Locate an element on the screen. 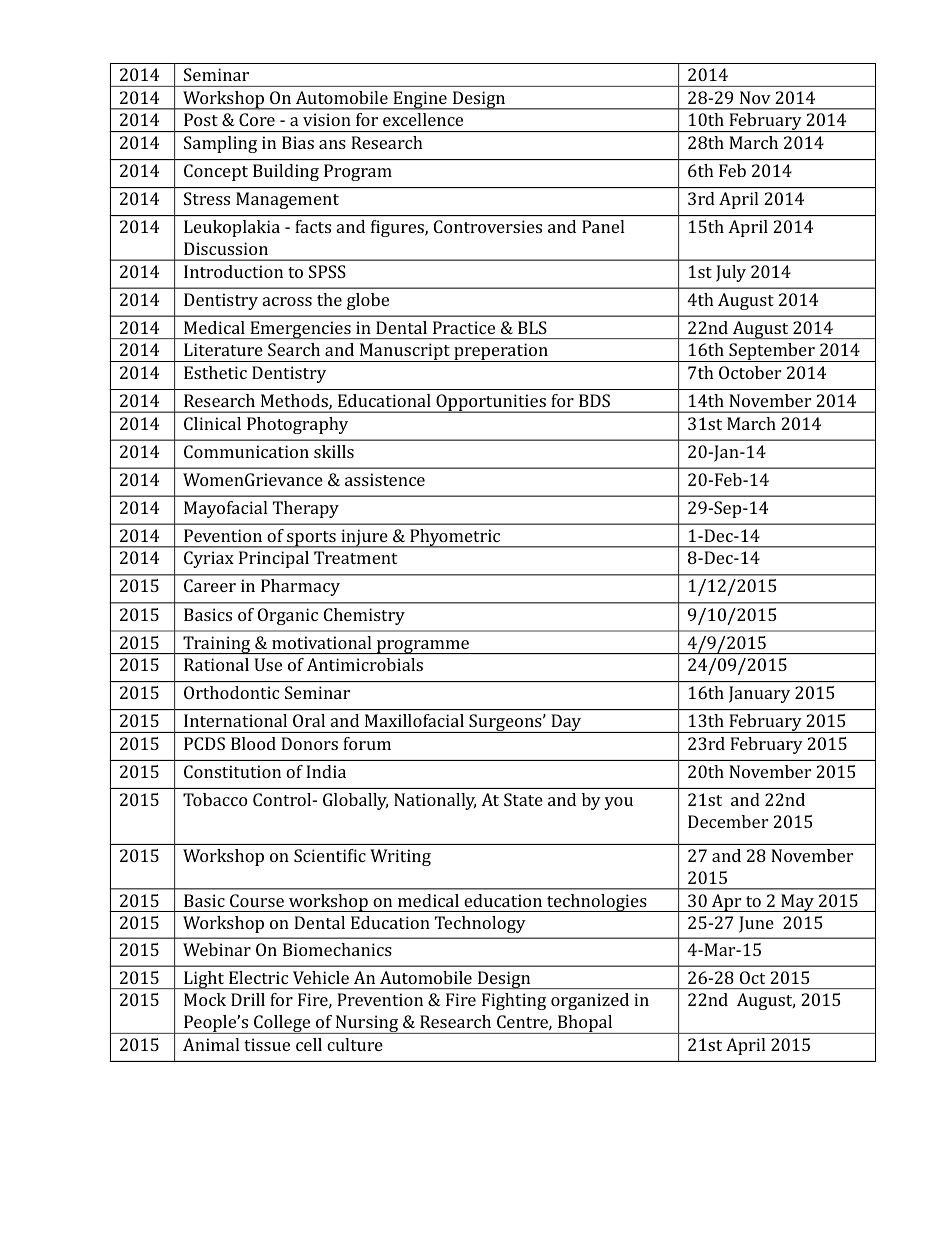 The height and width of the screenshot is (1233, 952). College is located at coordinates (282, 1024).
